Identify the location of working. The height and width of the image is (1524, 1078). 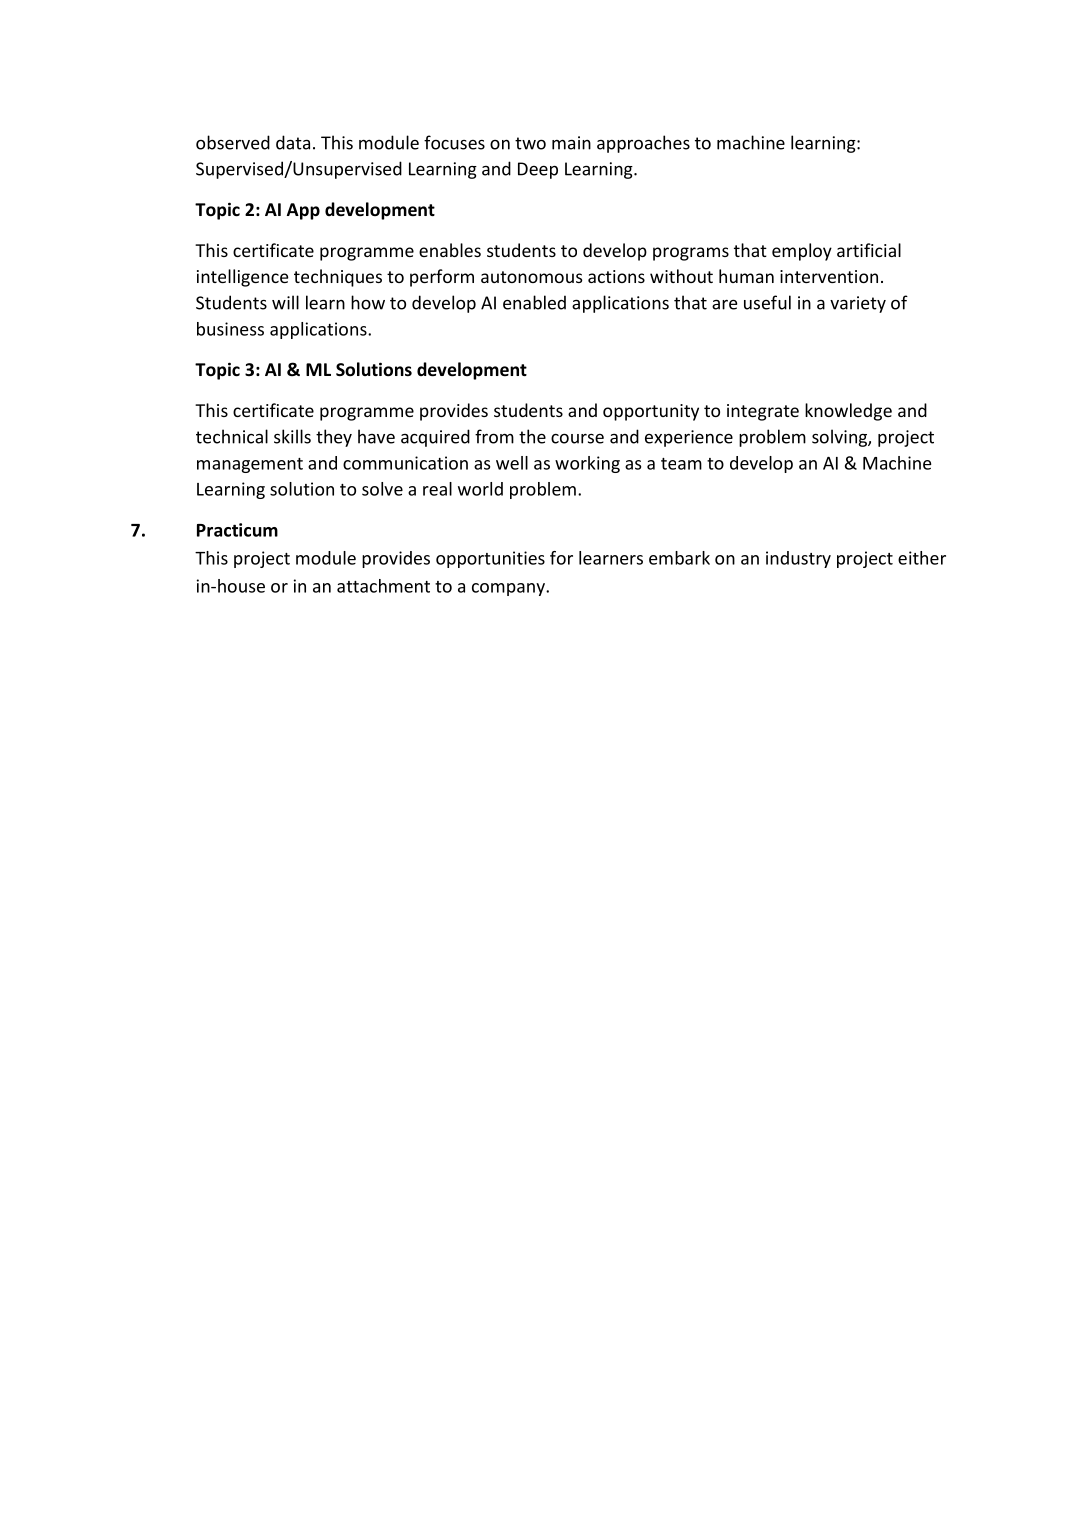
(587, 464).
